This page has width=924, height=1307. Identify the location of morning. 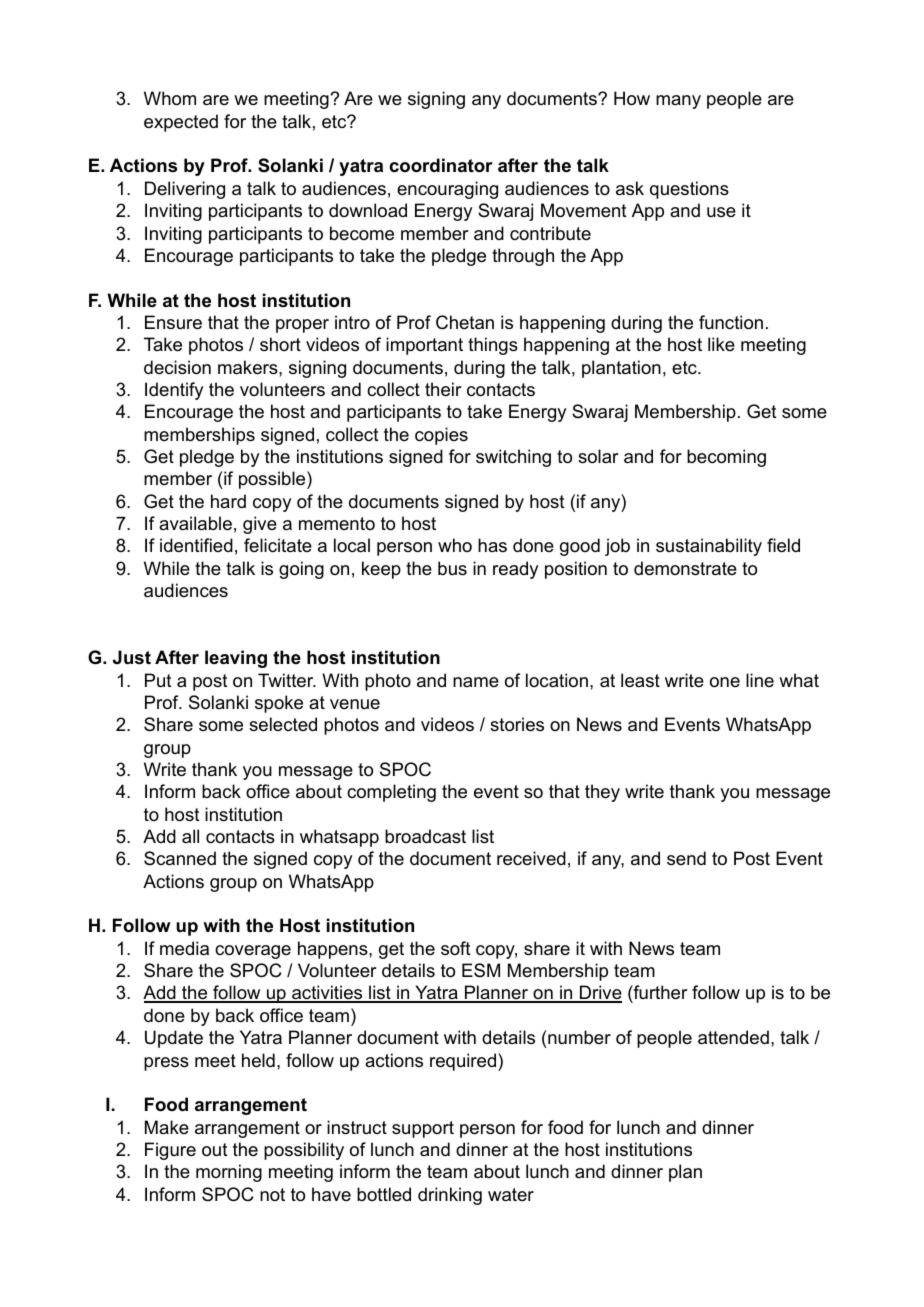
(229, 1173).
